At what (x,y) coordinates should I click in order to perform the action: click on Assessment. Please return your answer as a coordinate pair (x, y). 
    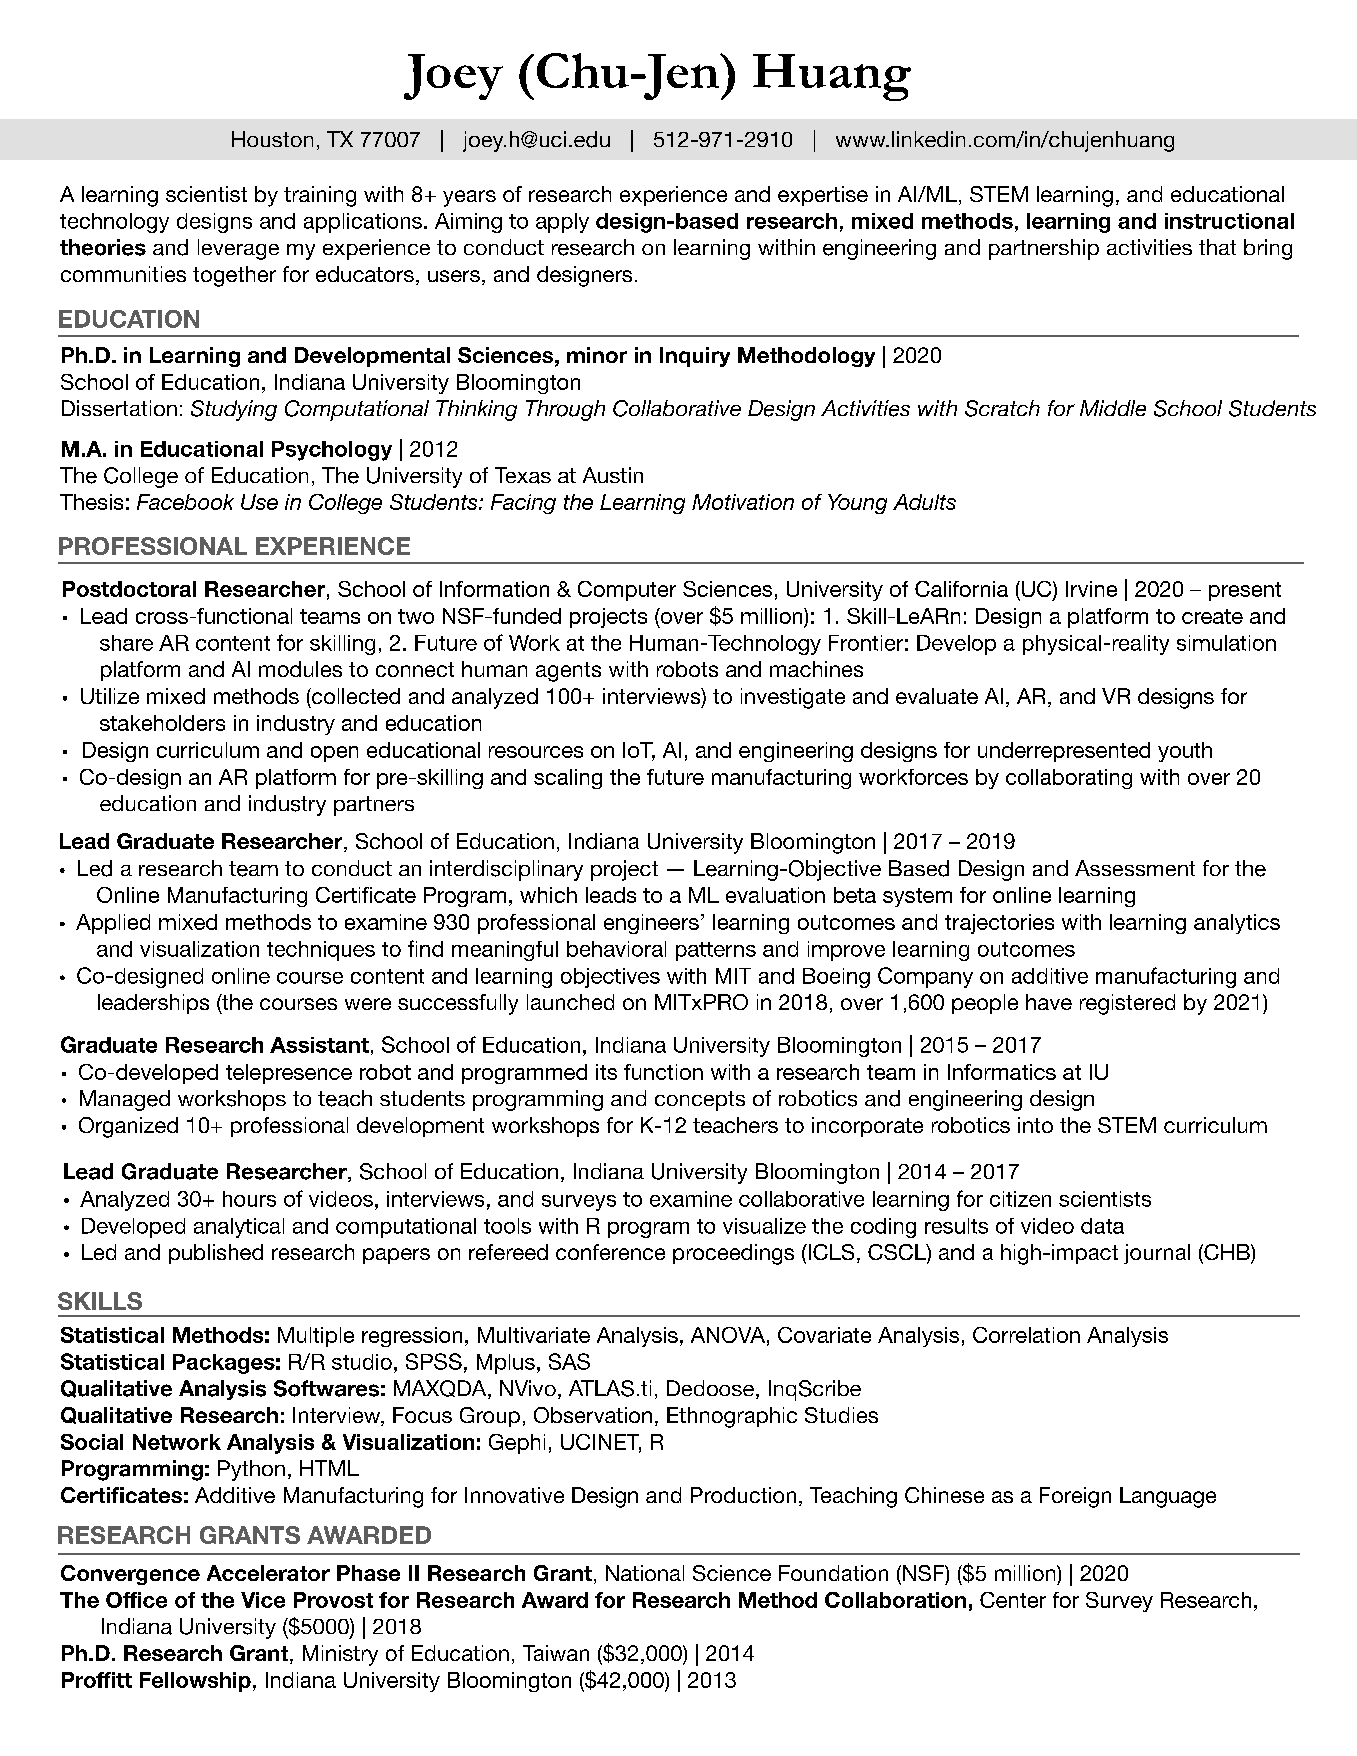
    Looking at the image, I should click on (1135, 868).
